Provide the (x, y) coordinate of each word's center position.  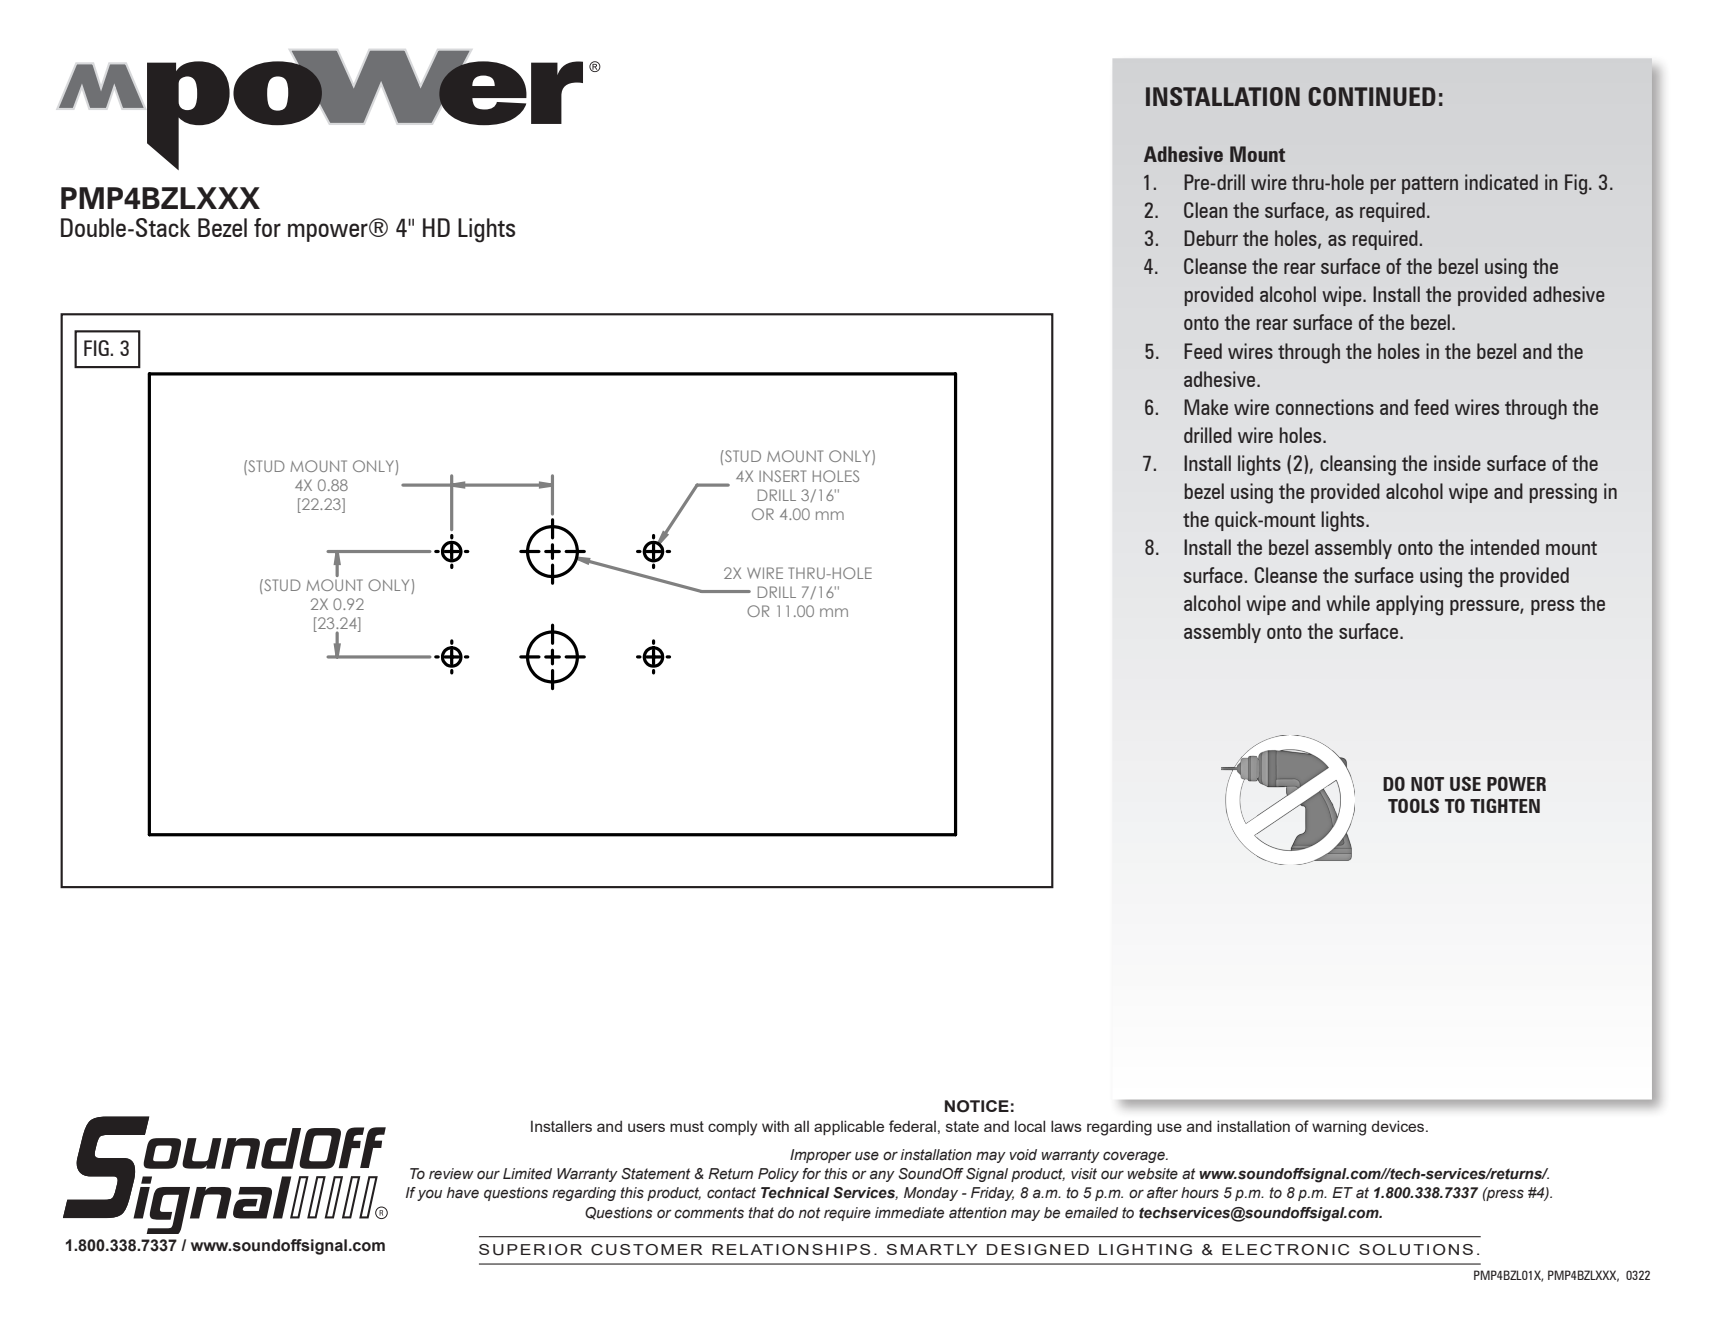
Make (1206, 407)
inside (1457, 463)
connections (1325, 407)
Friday (992, 1194)
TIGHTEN (1505, 805)
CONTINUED (1372, 96)
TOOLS (1413, 805)
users (646, 1127)
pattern (1430, 185)
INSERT (782, 476)
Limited (527, 1174)
